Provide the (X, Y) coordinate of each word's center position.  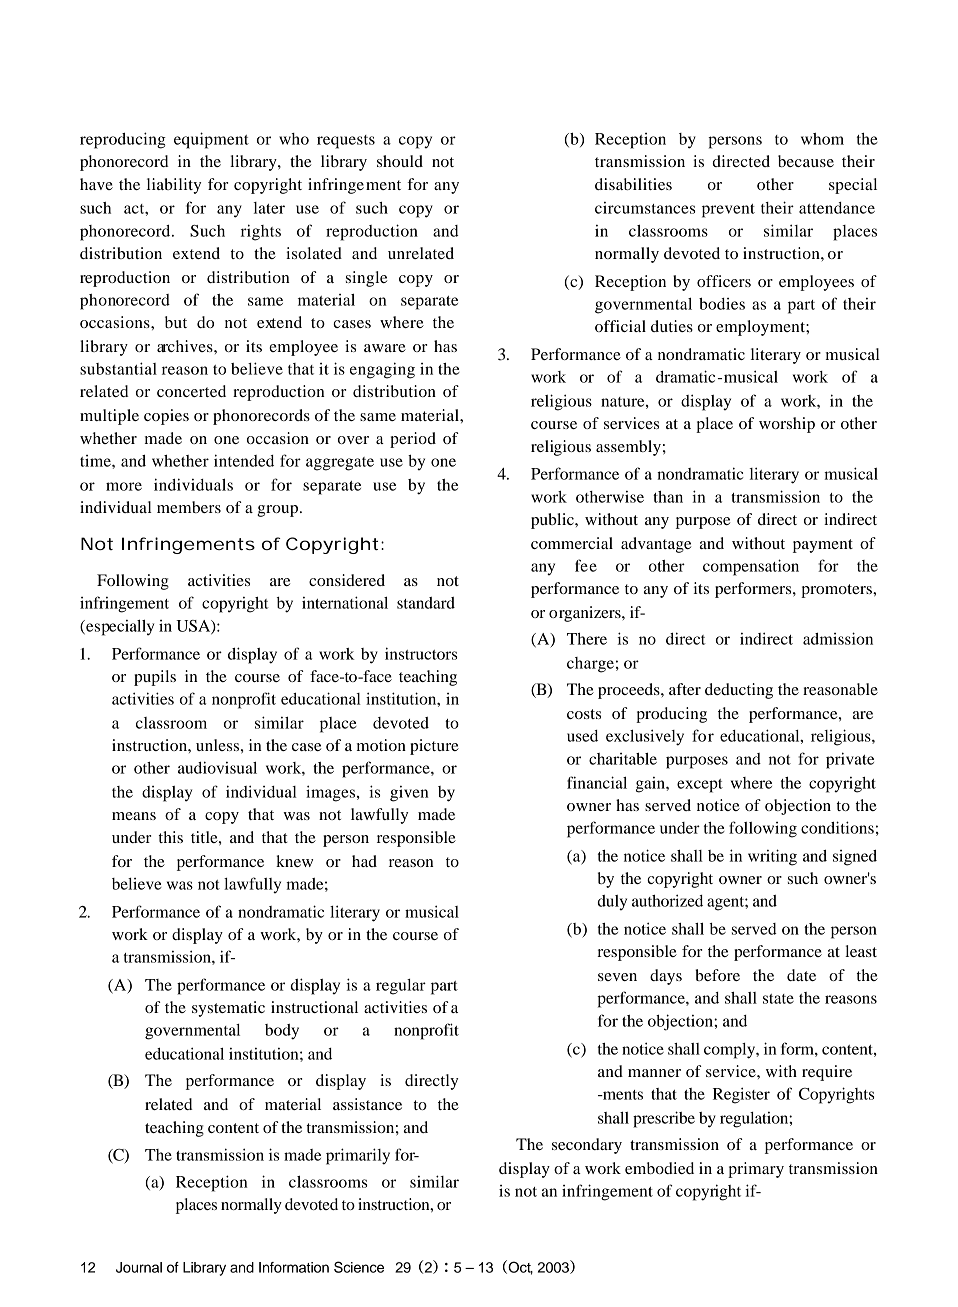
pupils (155, 678)
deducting (739, 691)
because (806, 161)
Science (359, 1267)
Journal (139, 1267)
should (400, 161)
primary (756, 1170)
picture (434, 747)
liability (174, 186)
